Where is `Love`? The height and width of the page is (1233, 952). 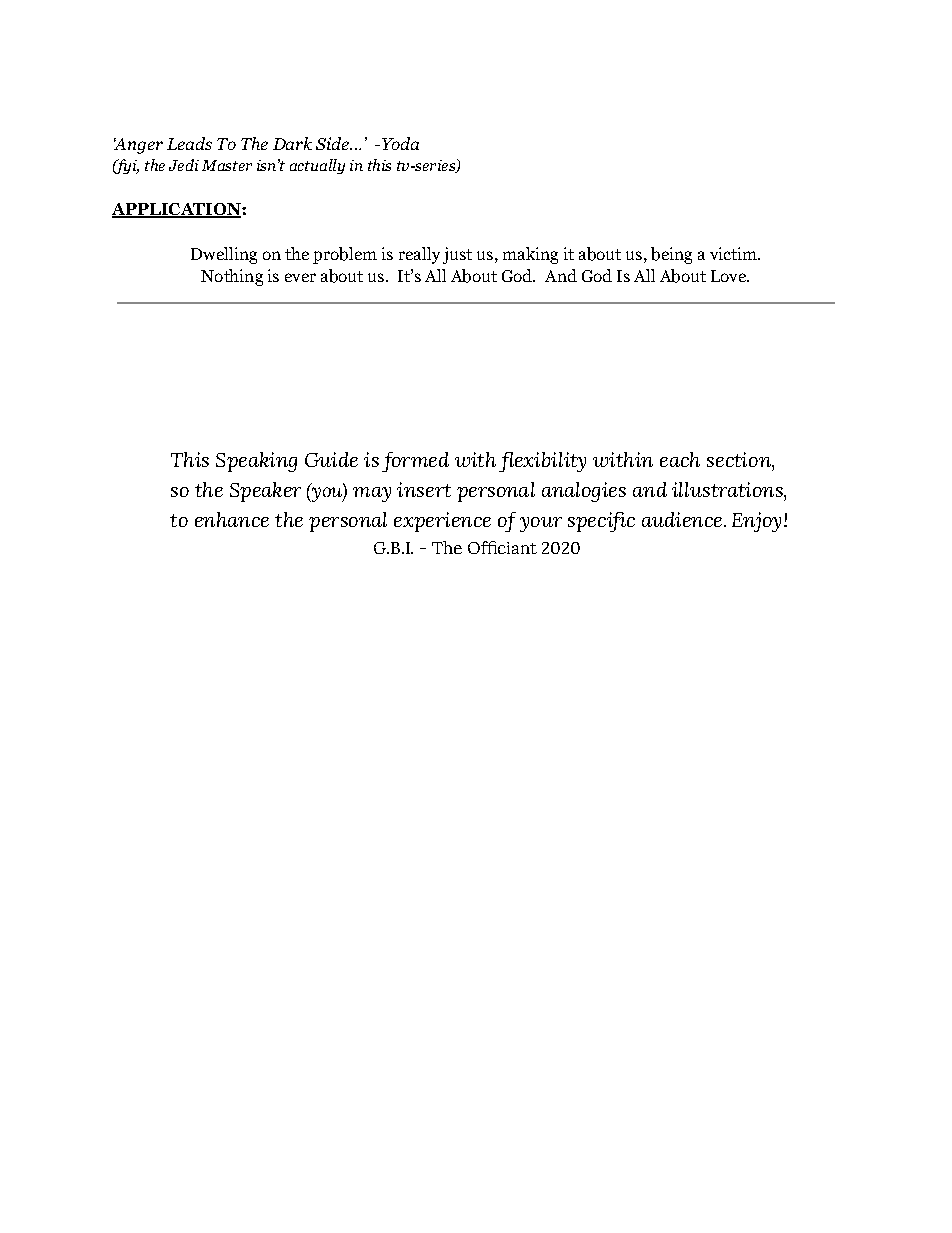 Love is located at coordinates (729, 276).
